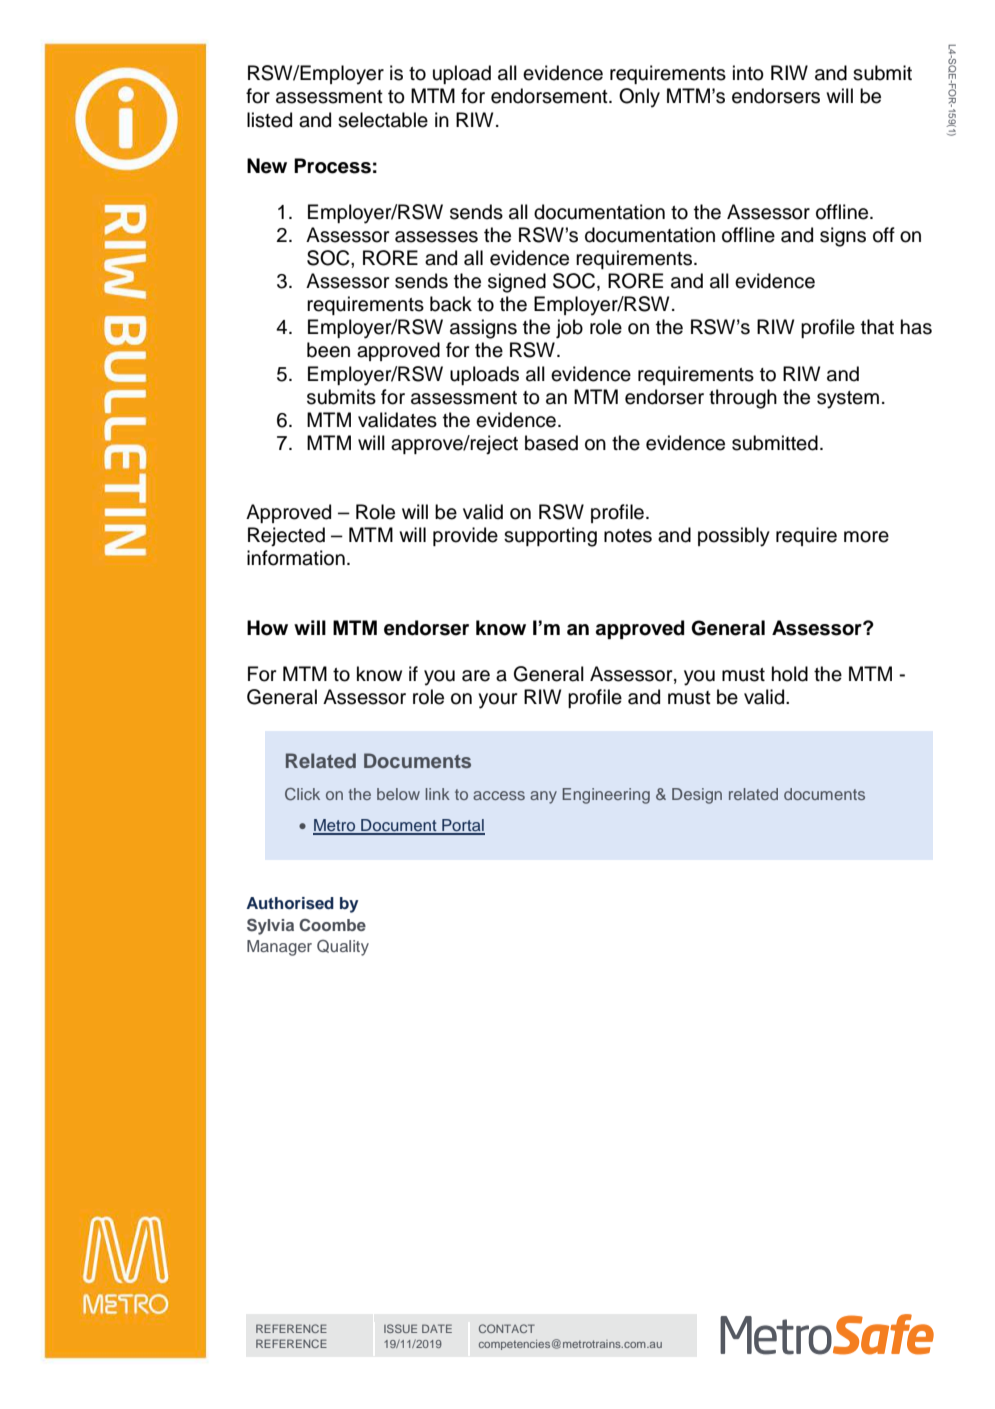 The width and height of the screenshot is (995, 1409). Describe the element at coordinates (790, 674) in the screenshot. I see `hold` at that location.
